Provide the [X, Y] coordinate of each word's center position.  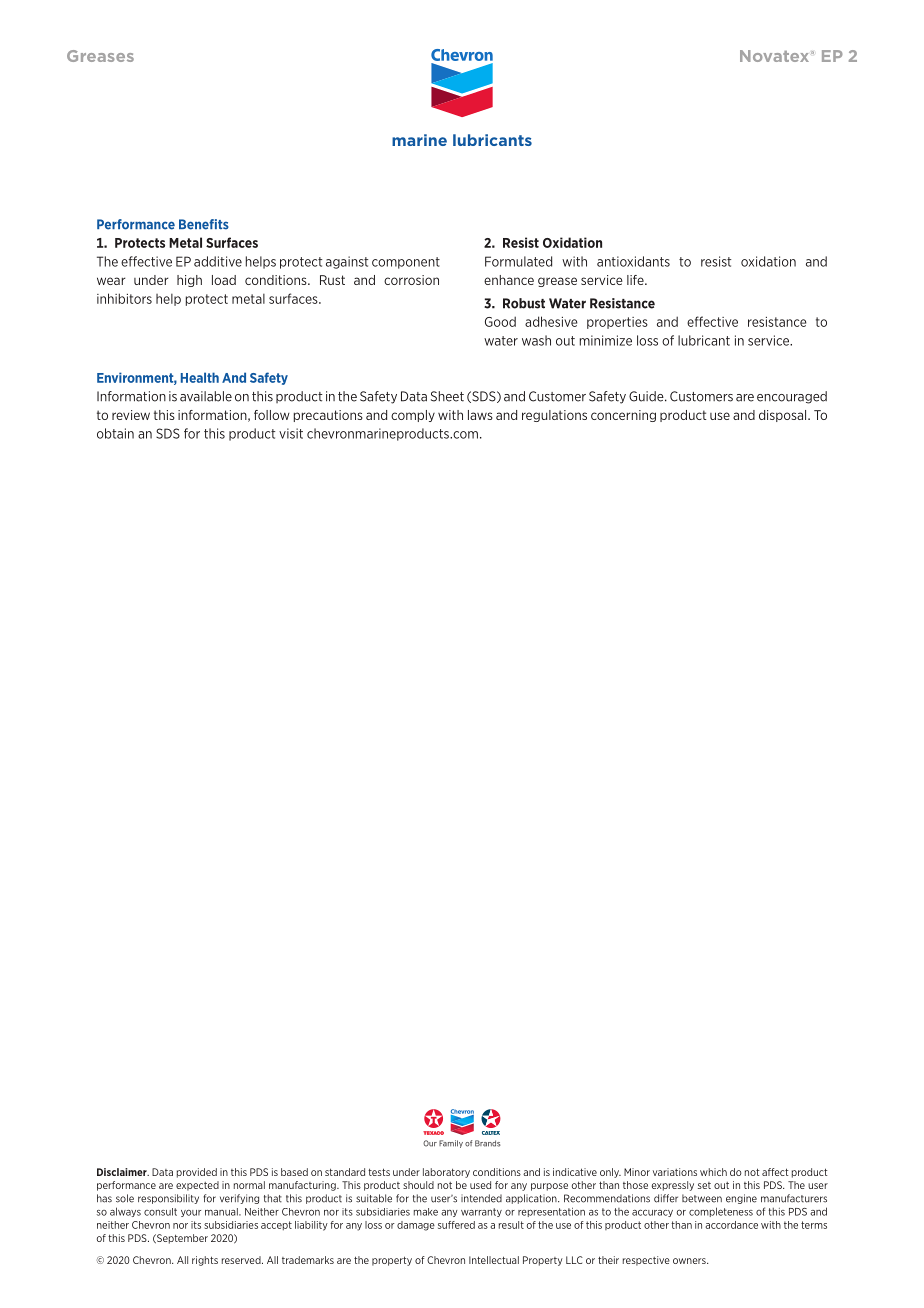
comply [413, 416]
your [191, 1213]
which [713, 1172]
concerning [623, 416]
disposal [784, 416]
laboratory [446, 1173]
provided [197, 1173]
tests [379, 1172]
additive [218, 261]
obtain [115, 433]
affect [775, 1172]
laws [480, 415]
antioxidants [633, 261]
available [206, 396]
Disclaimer [123, 1172]
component [406, 263]
